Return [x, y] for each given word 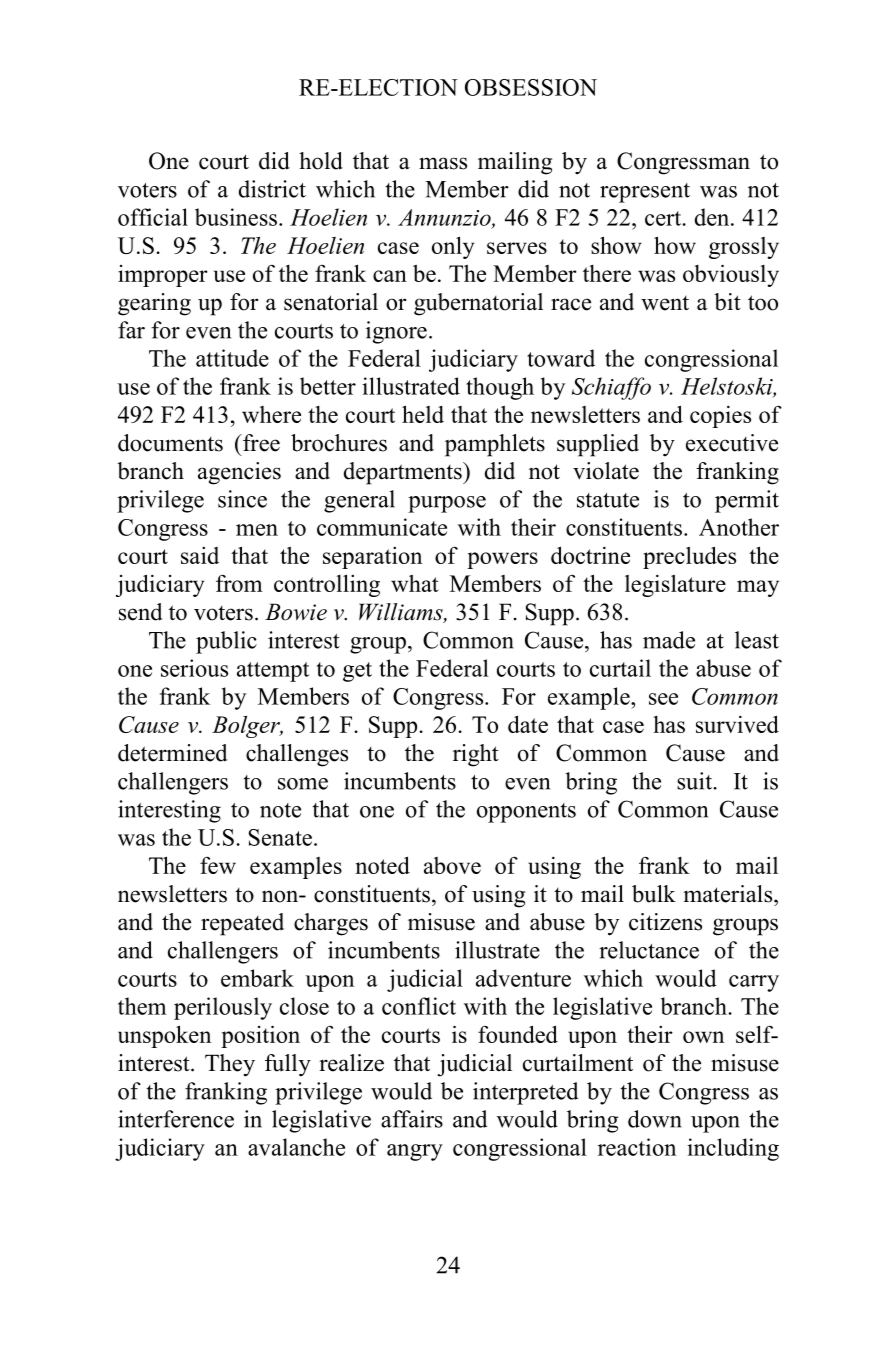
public [226, 642]
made [669, 640]
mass [443, 163]
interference [176, 1119]
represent [645, 193]
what [415, 583]
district [272, 189]
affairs [412, 1119]
